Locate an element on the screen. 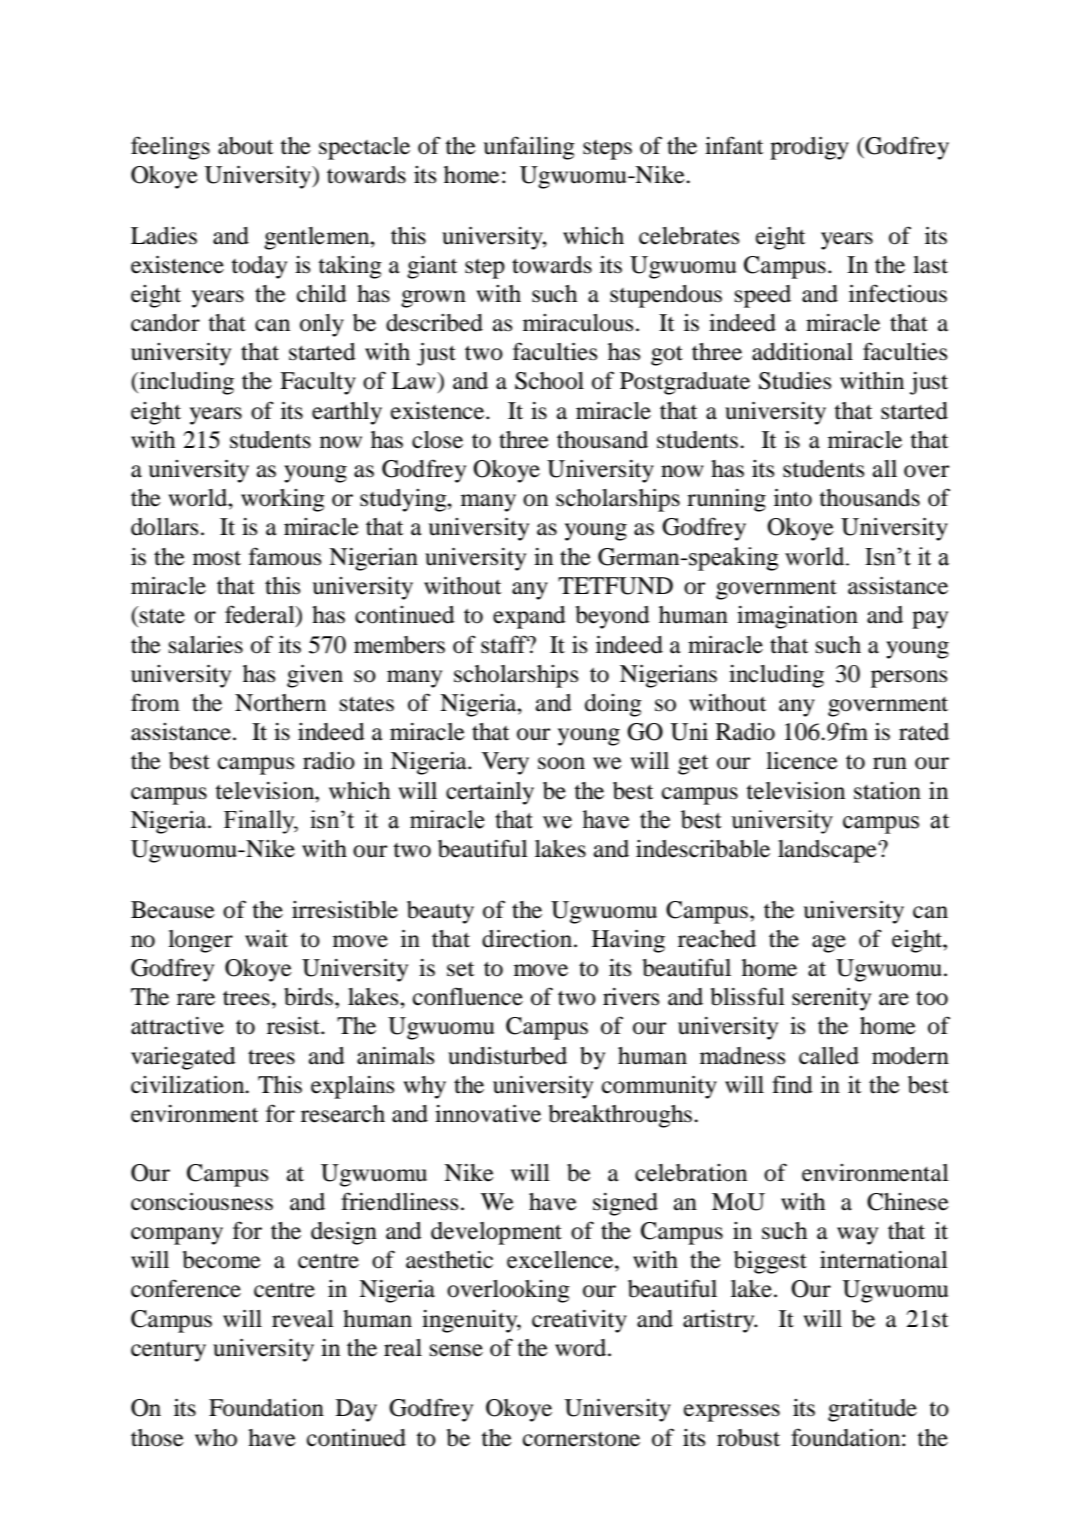  unfailing is located at coordinates (529, 148).
